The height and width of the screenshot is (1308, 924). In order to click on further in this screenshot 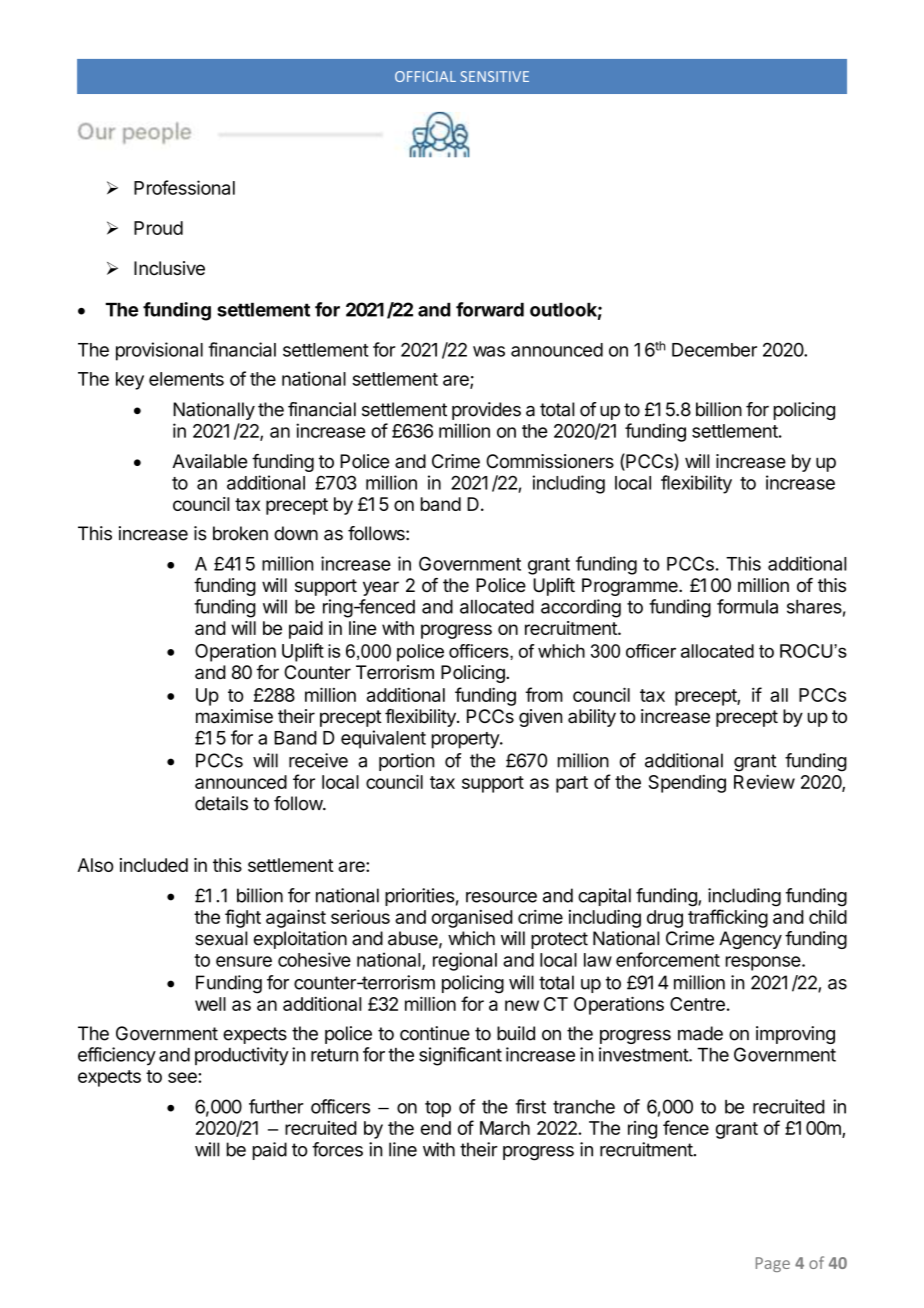, I will do `click(276, 1106)`.
